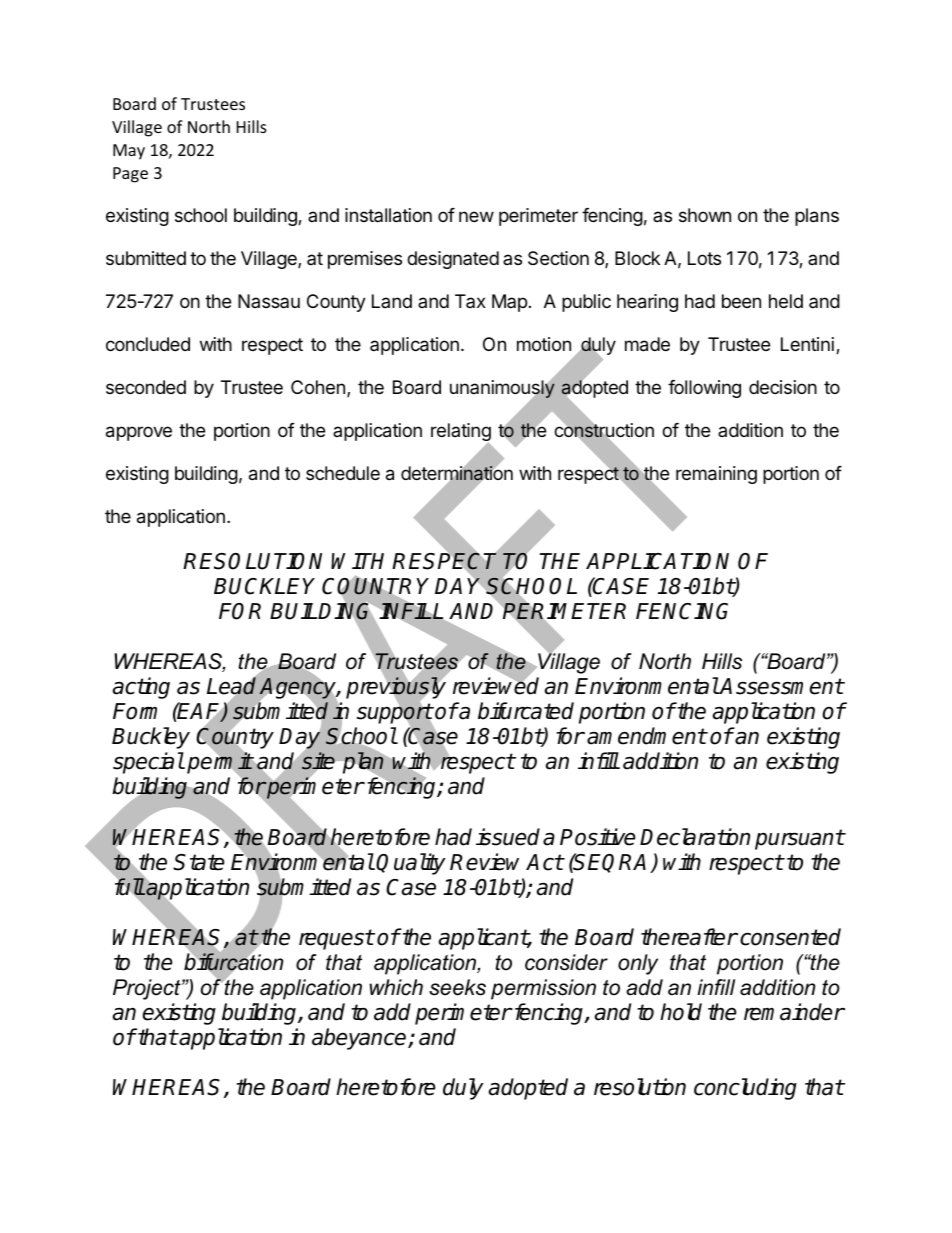  What do you see at coordinates (508, 837) in the screenshot?
I see `issued` at bounding box center [508, 837].
